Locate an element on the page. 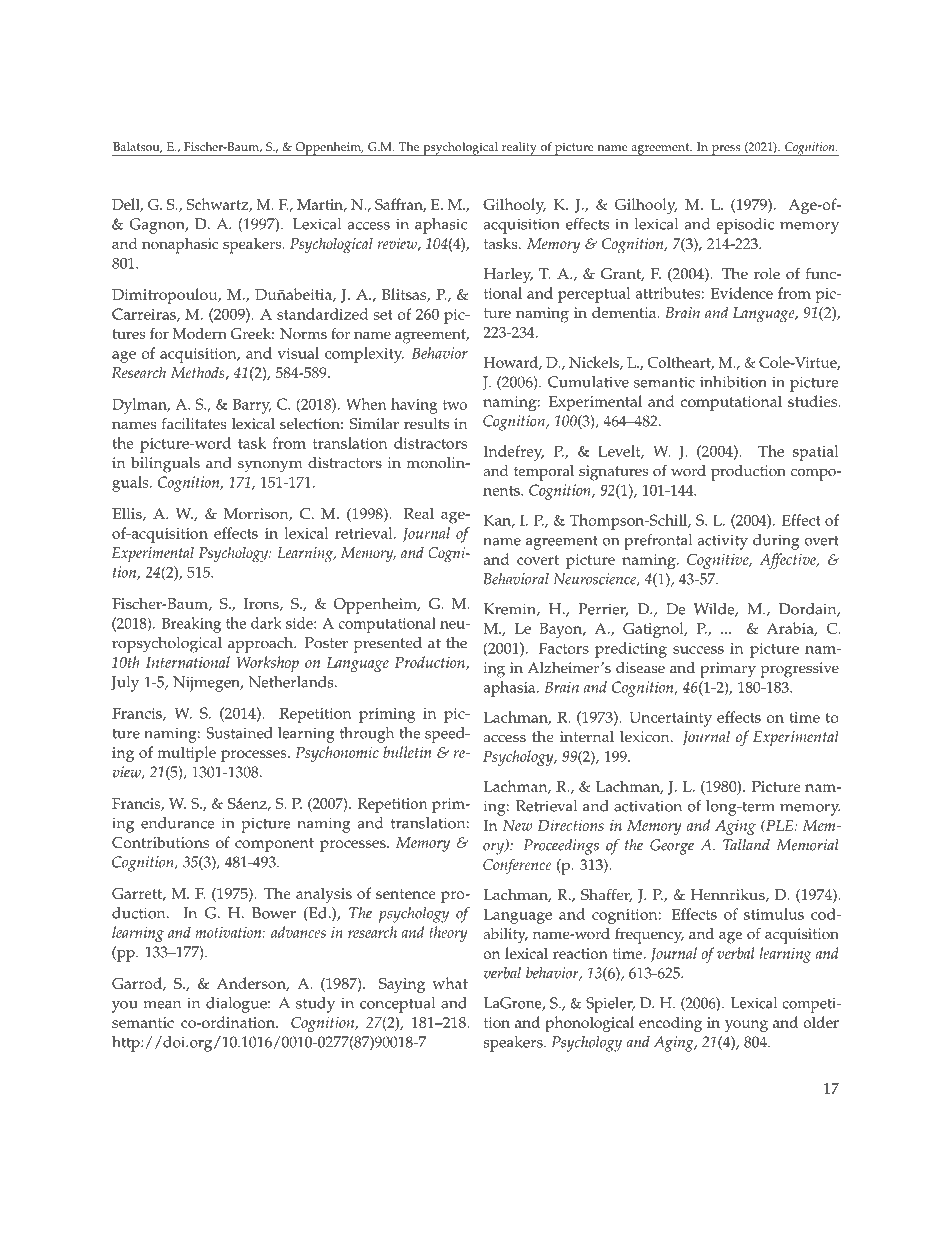 The height and width of the document is (1233, 952). George is located at coordinates (672, 847).
